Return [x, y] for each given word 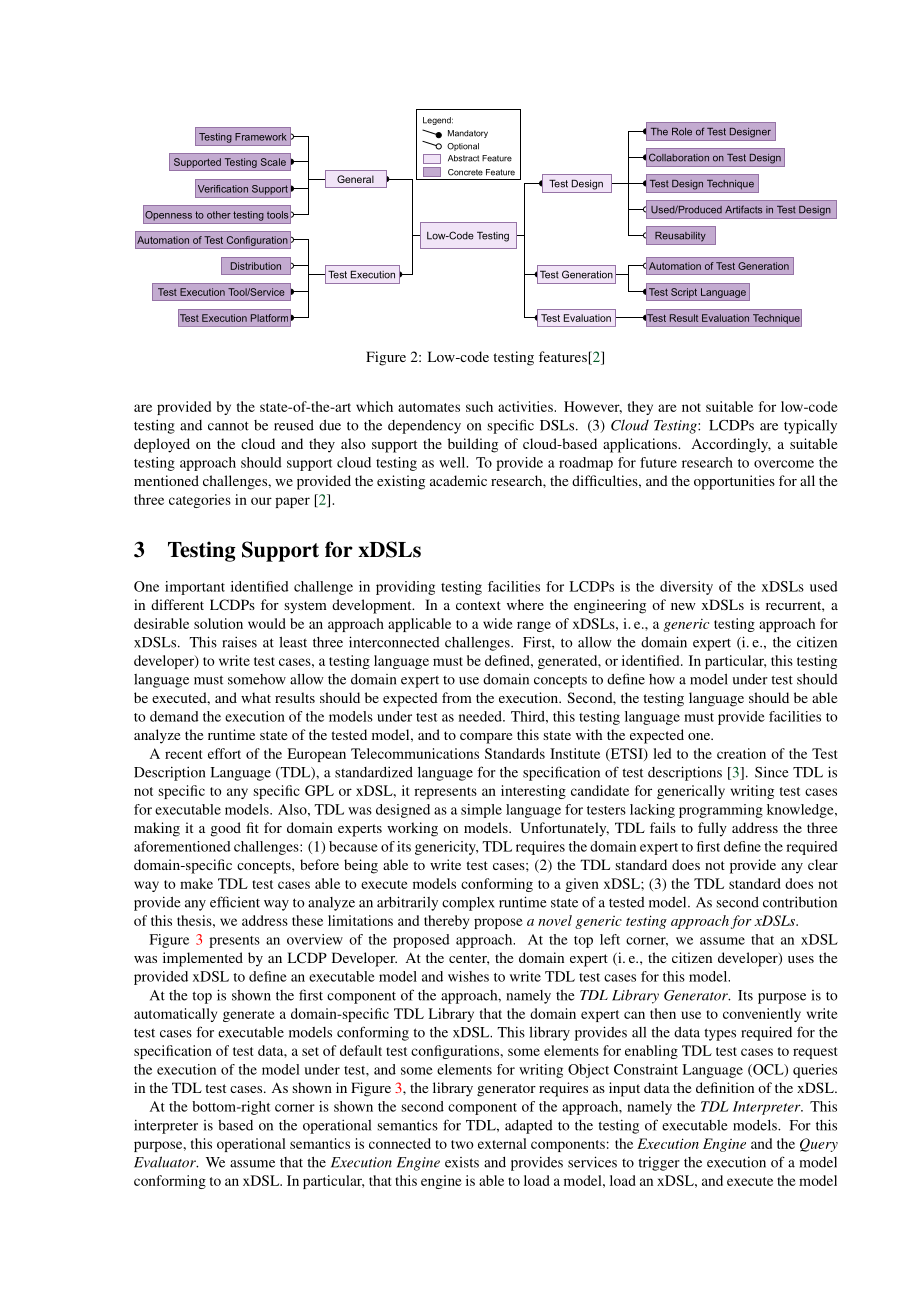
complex [468, 904]
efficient [235, 902]
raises [239, 642]
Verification [223, 189]
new [683, 606]
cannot [228, 426]
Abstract [463, 158]
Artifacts [743, 209]
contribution [800, 902]
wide [498, 623]
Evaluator [166, 1162]
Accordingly [731, 445]
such [479, 406]
